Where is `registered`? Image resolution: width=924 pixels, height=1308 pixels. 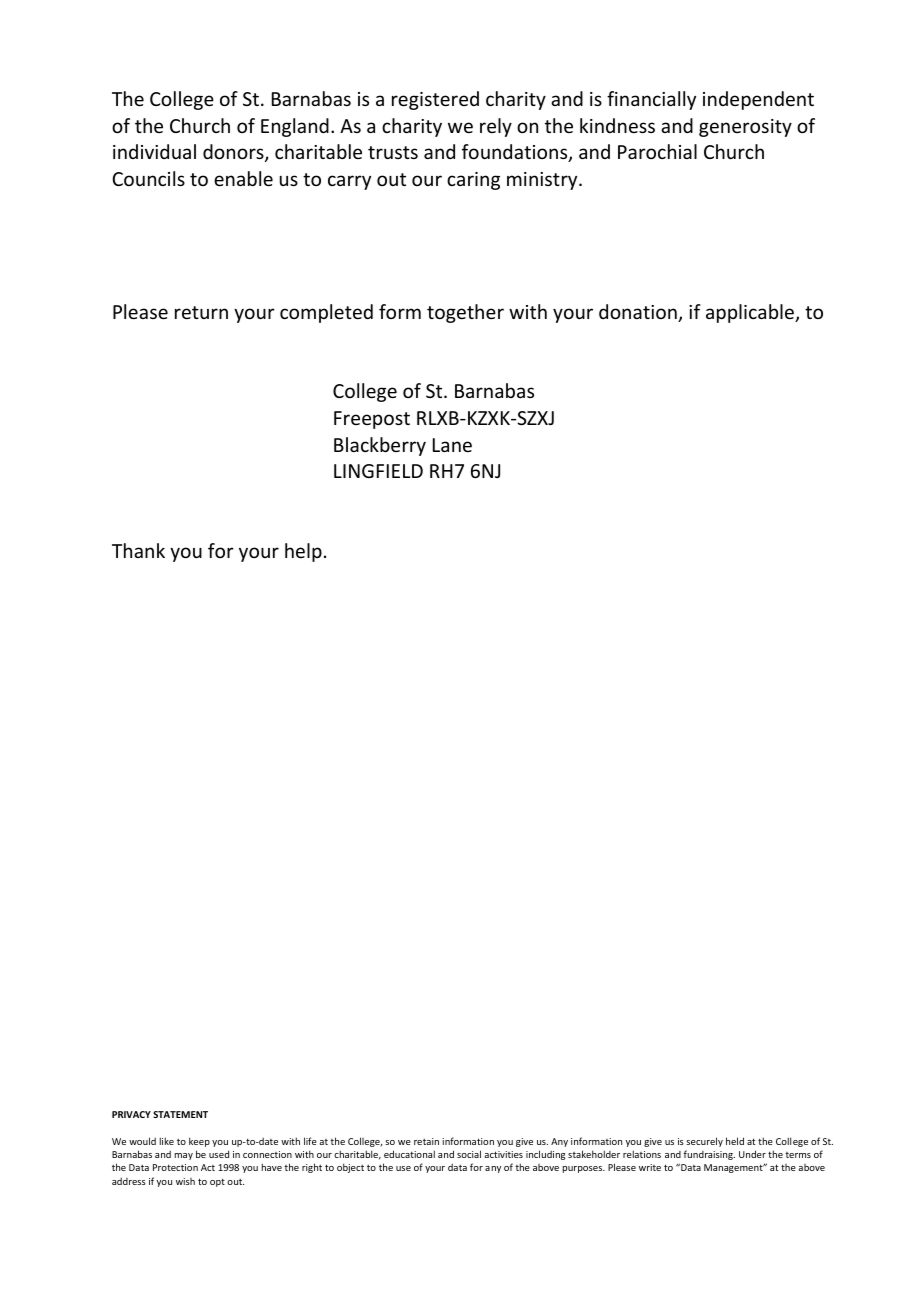
registered is located at coordinates (435, 100).
